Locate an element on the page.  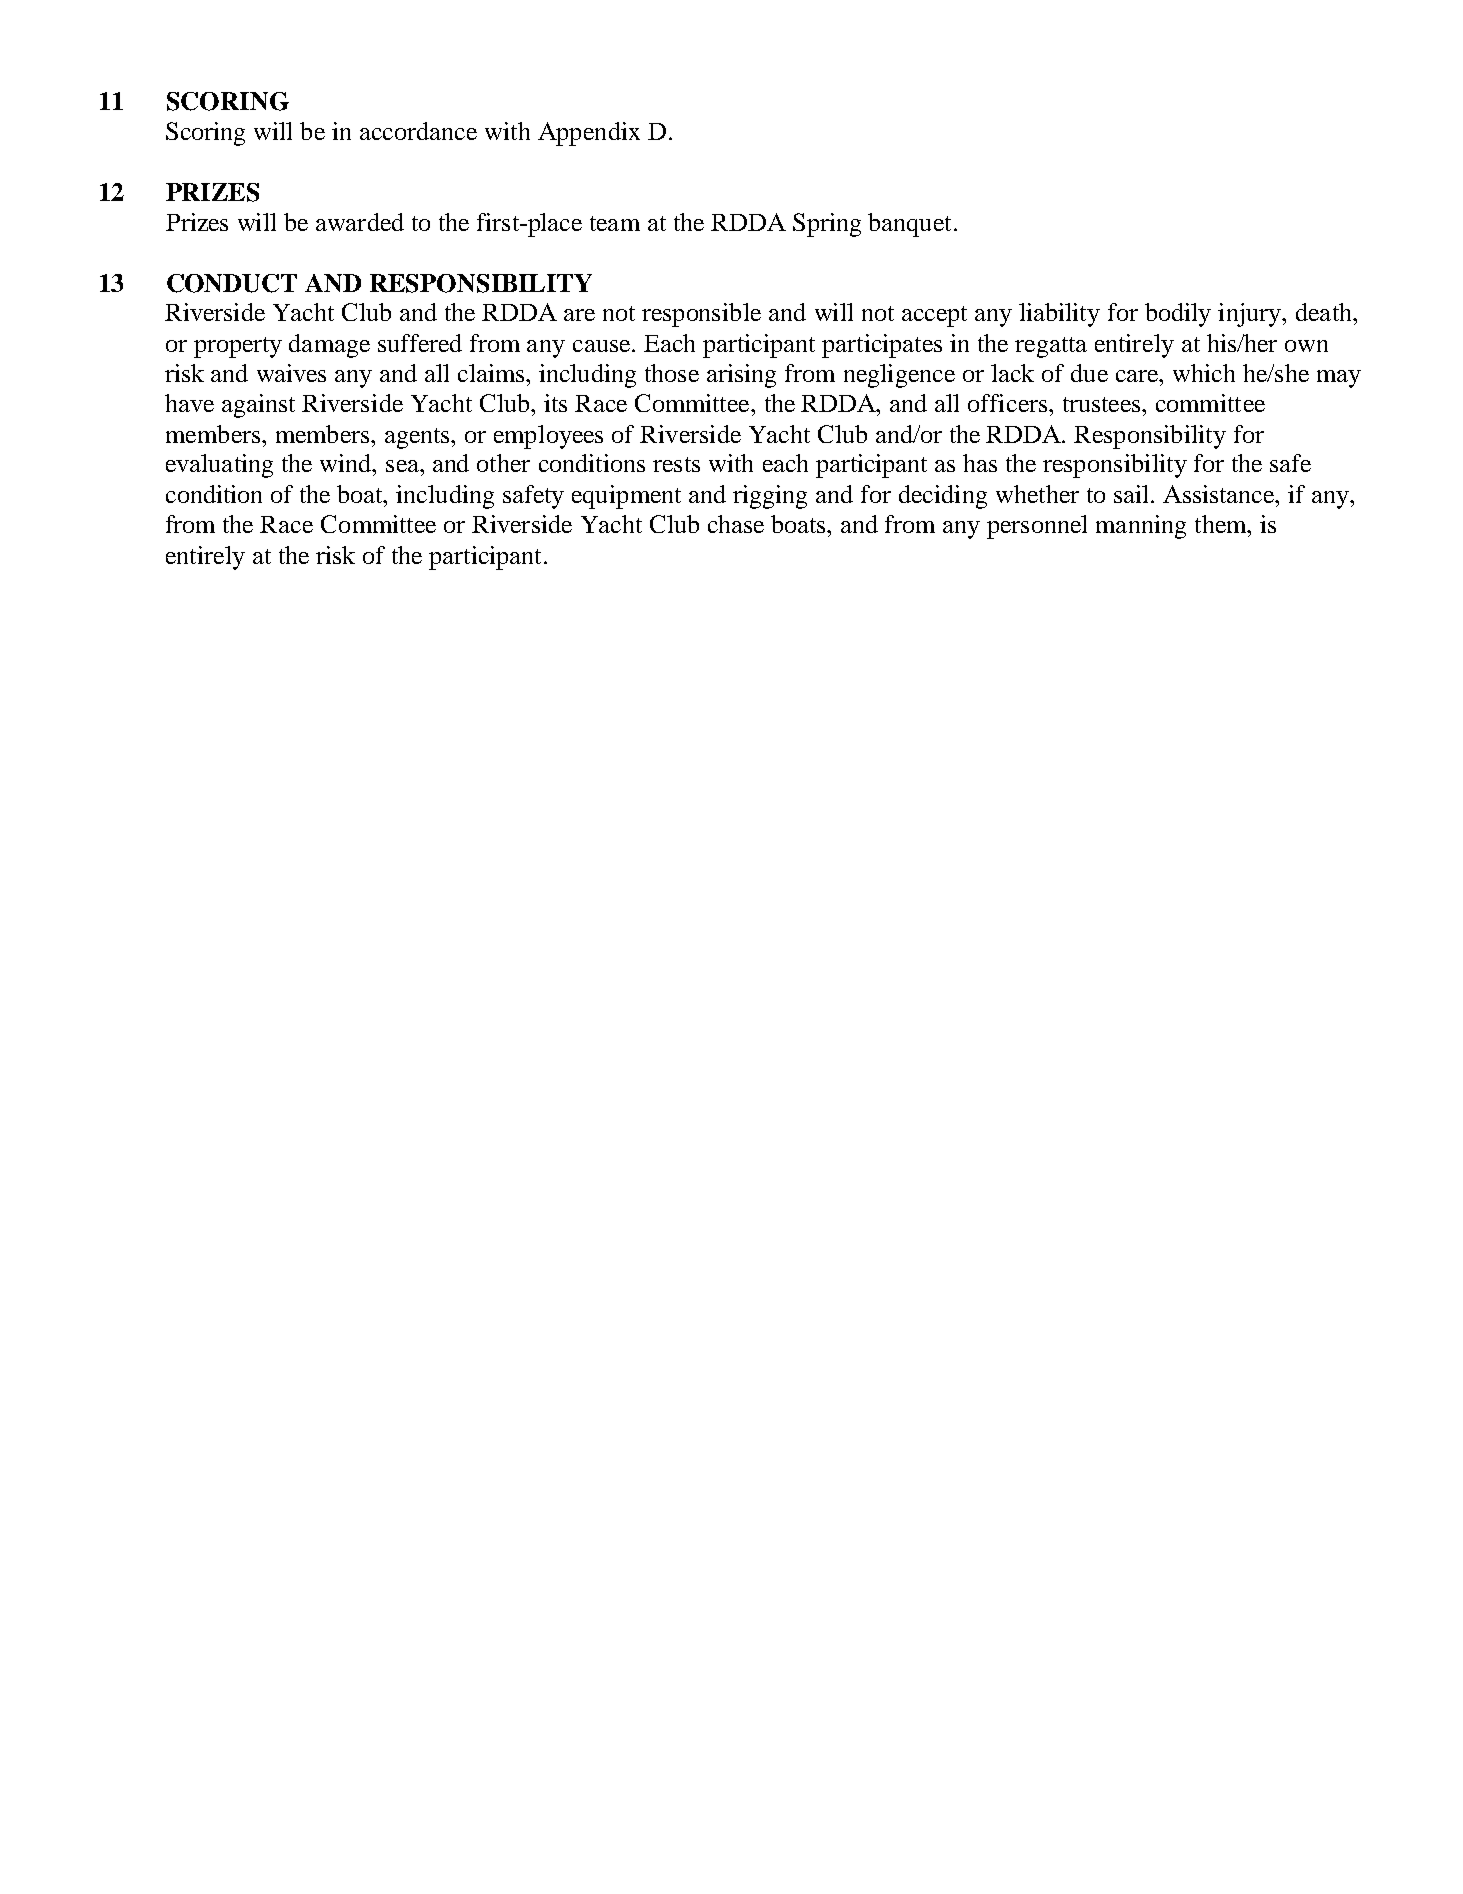
CONDUCT is located at coordinates (232, 283).
